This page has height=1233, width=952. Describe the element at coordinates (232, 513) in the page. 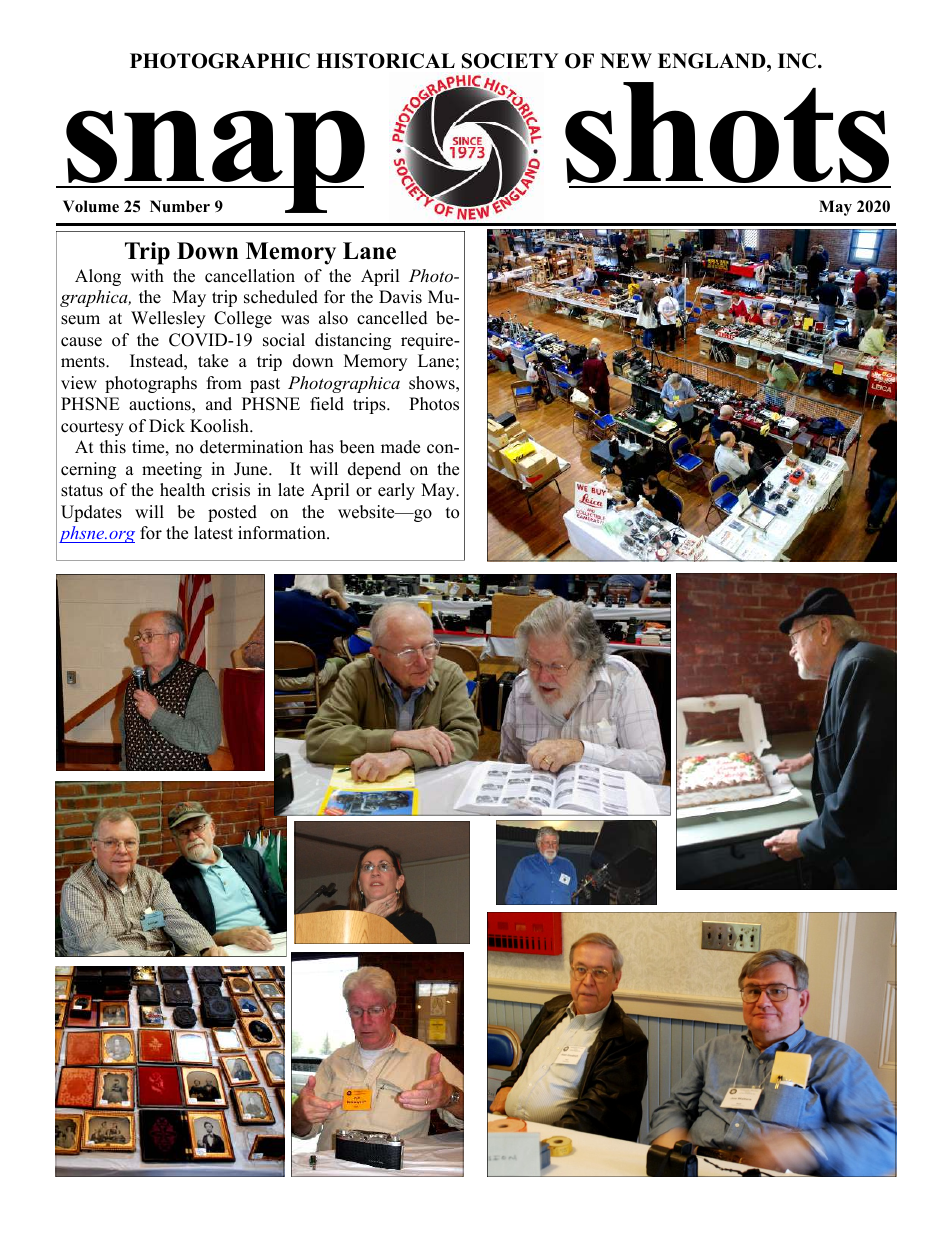

I see `posted` at that location.
